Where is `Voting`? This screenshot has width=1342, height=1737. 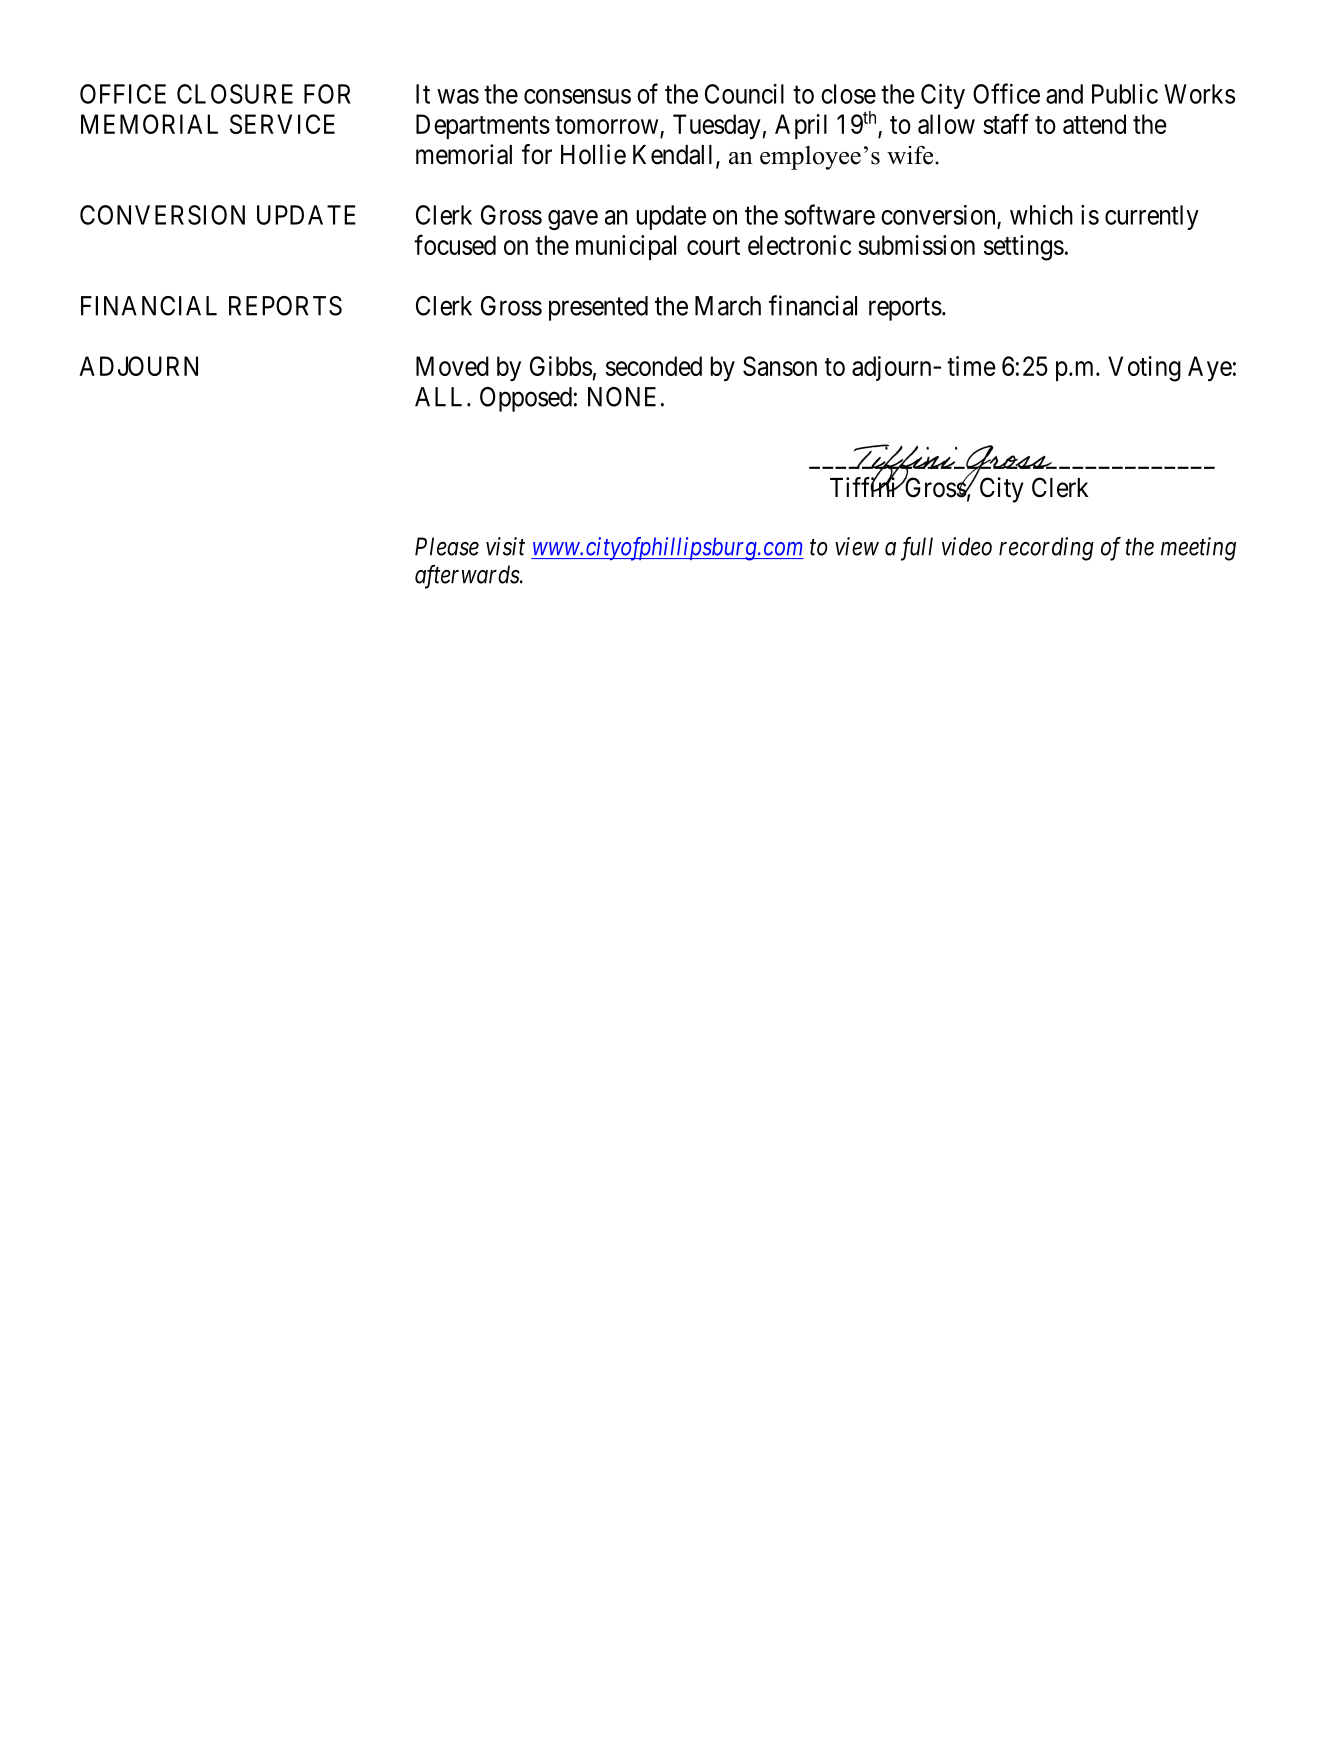 Voting is located at coordinates (1144, 369).
